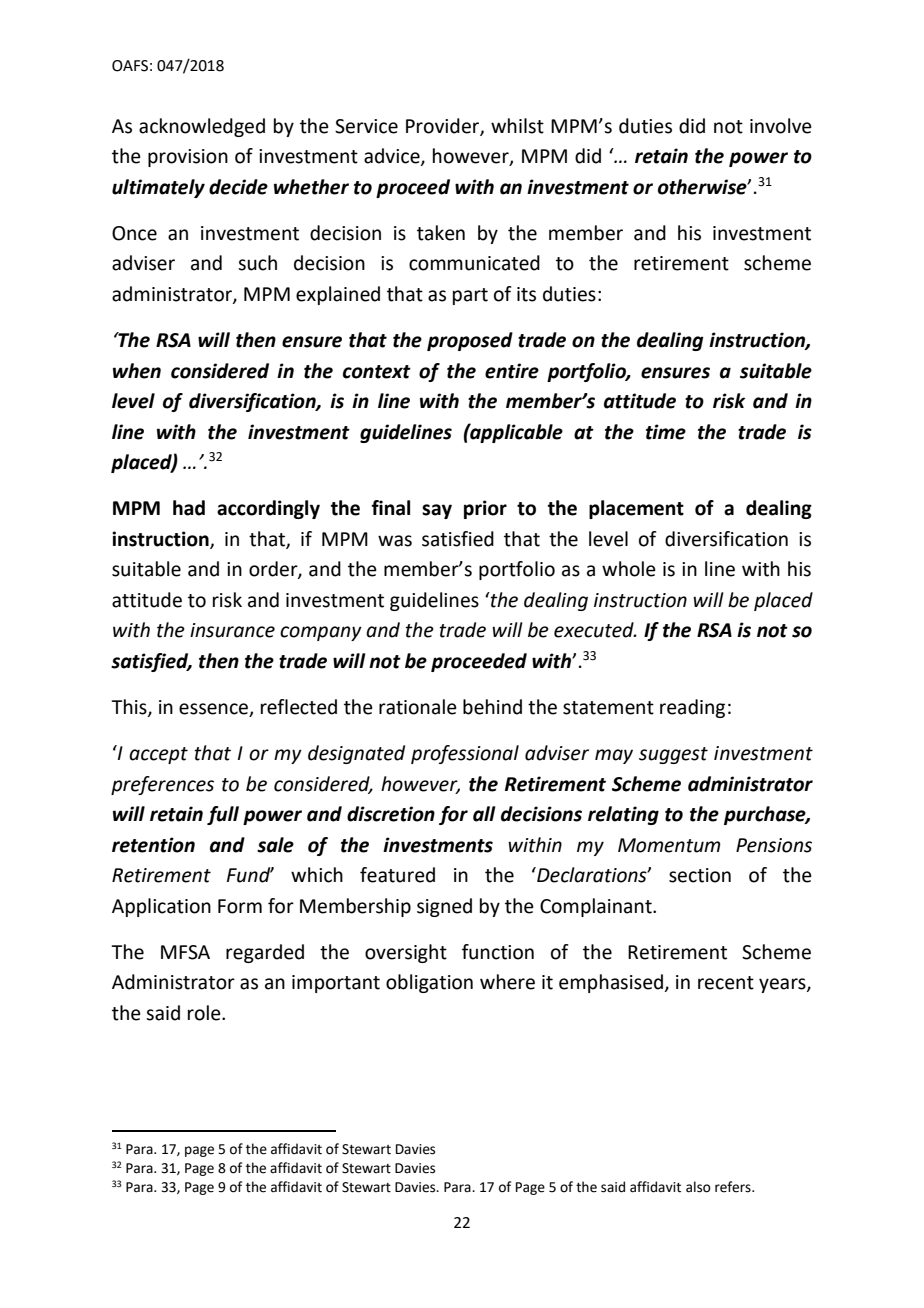  Describe the element at coordinates (781, 126) in the page. I see `involve` at that location.
